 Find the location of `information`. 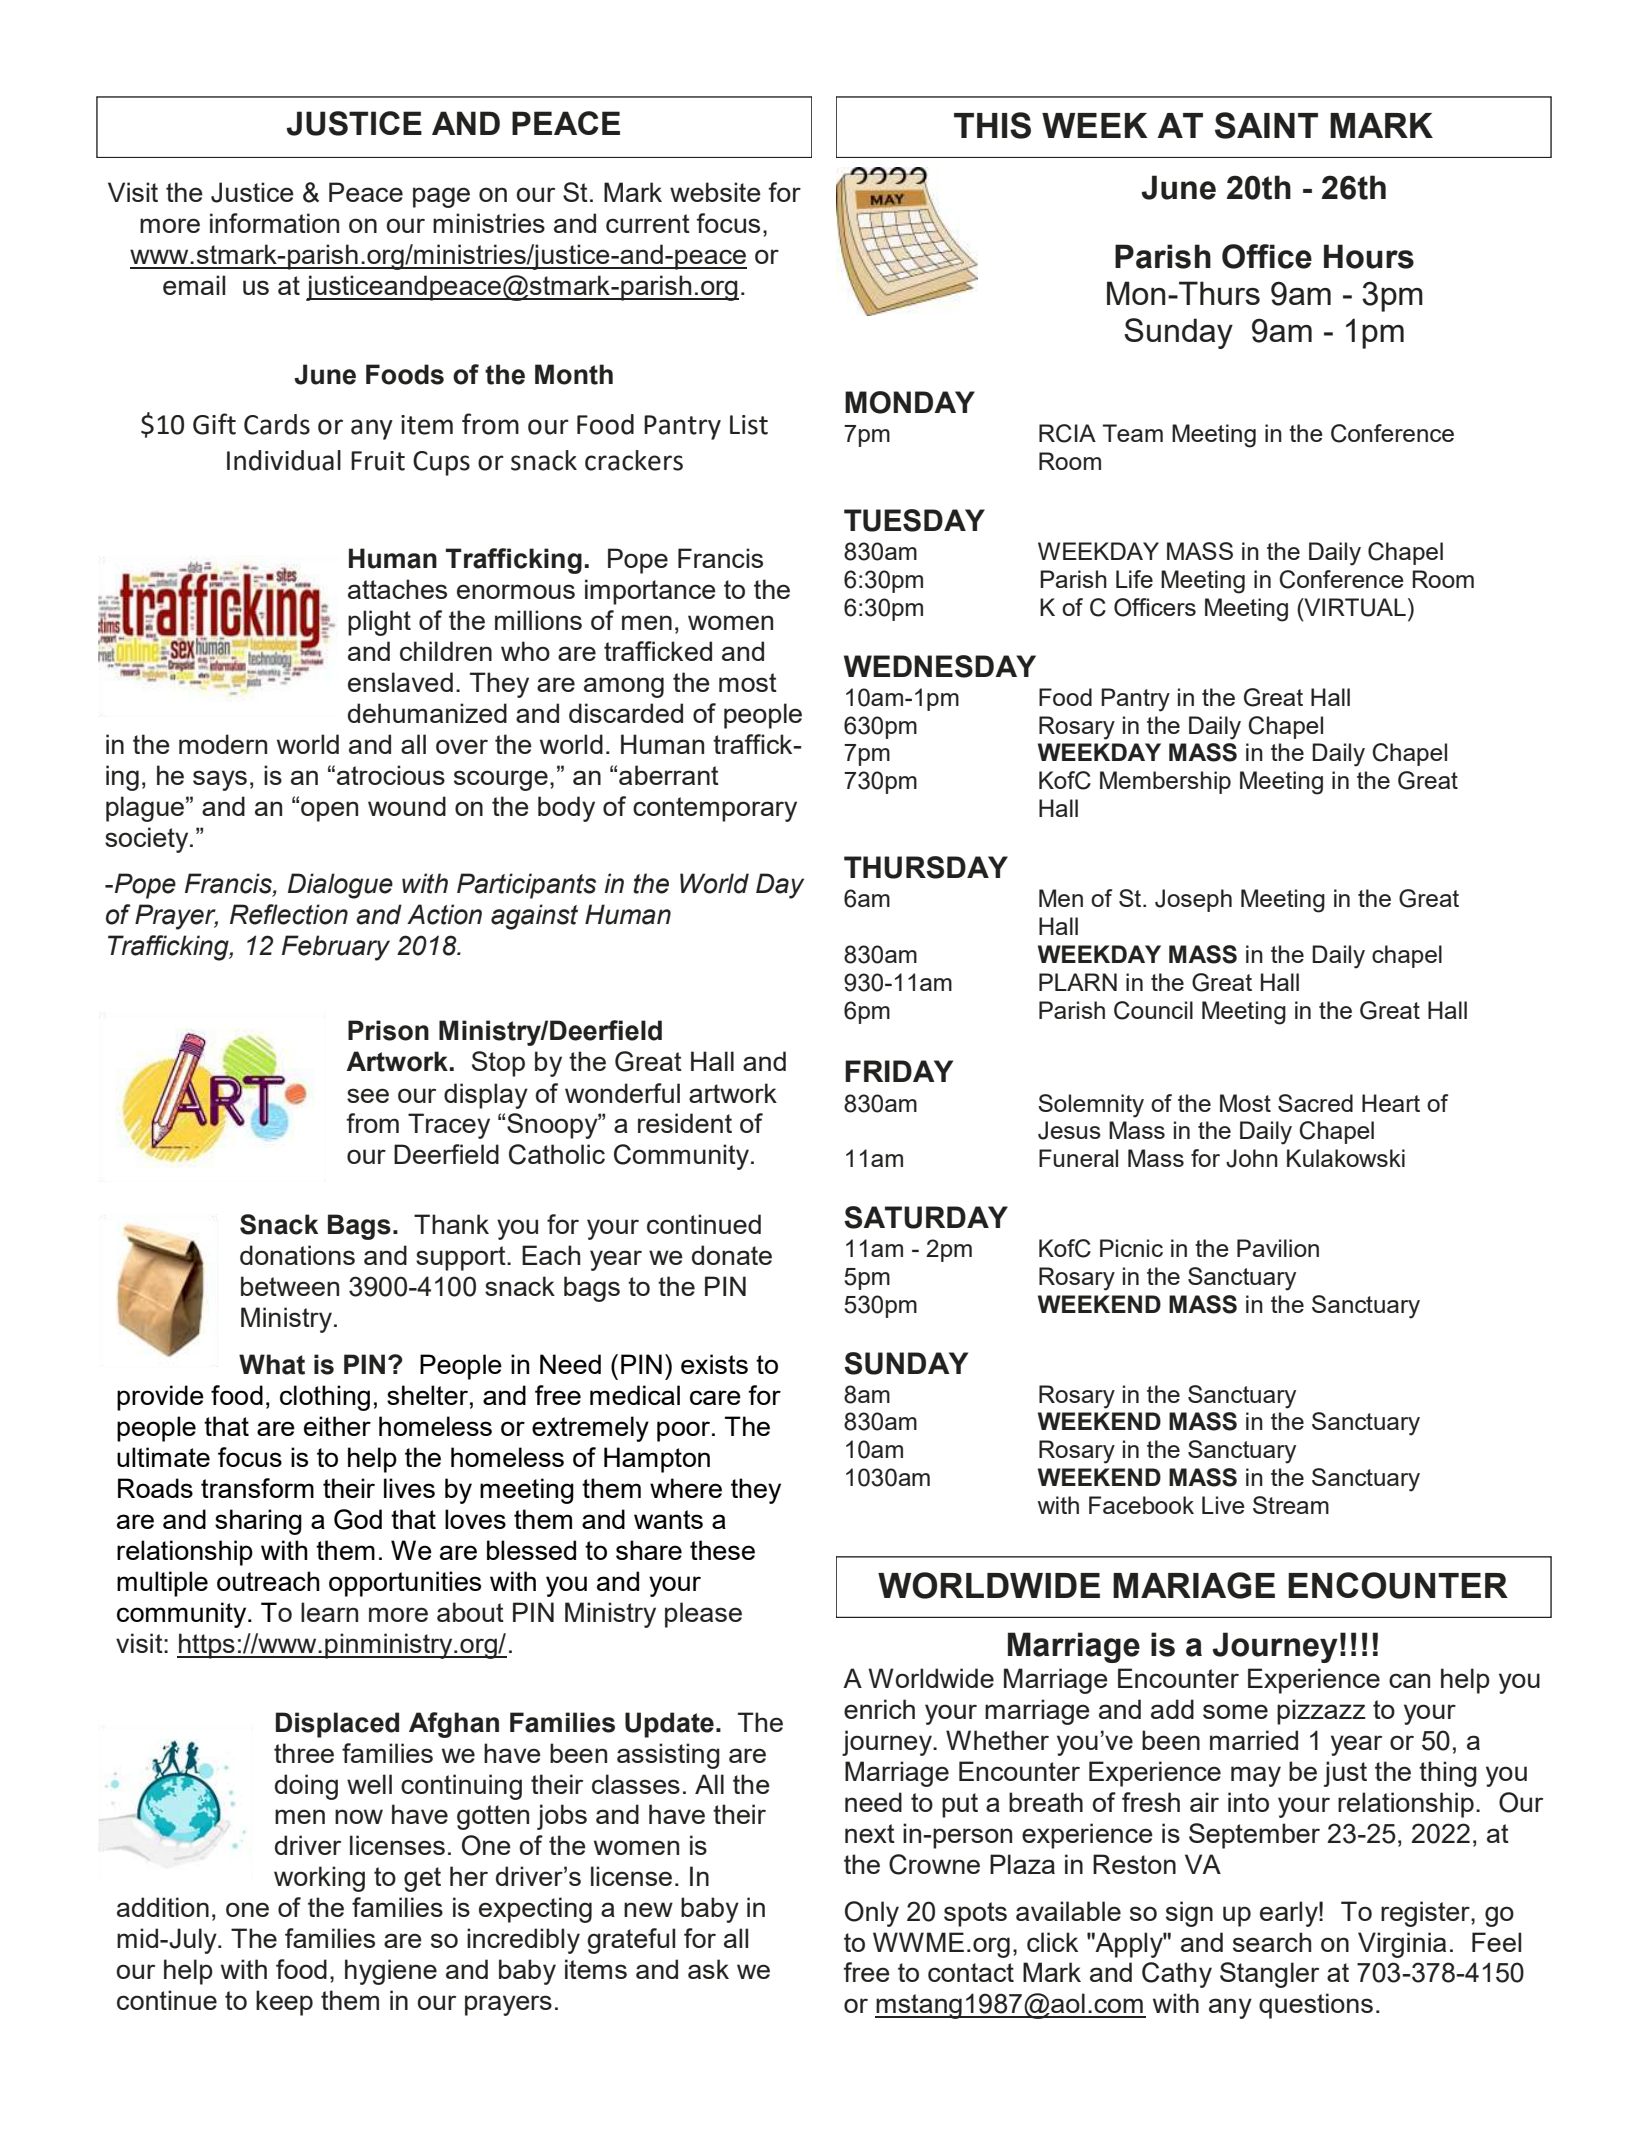

information is located at coordinates (274, 223).
